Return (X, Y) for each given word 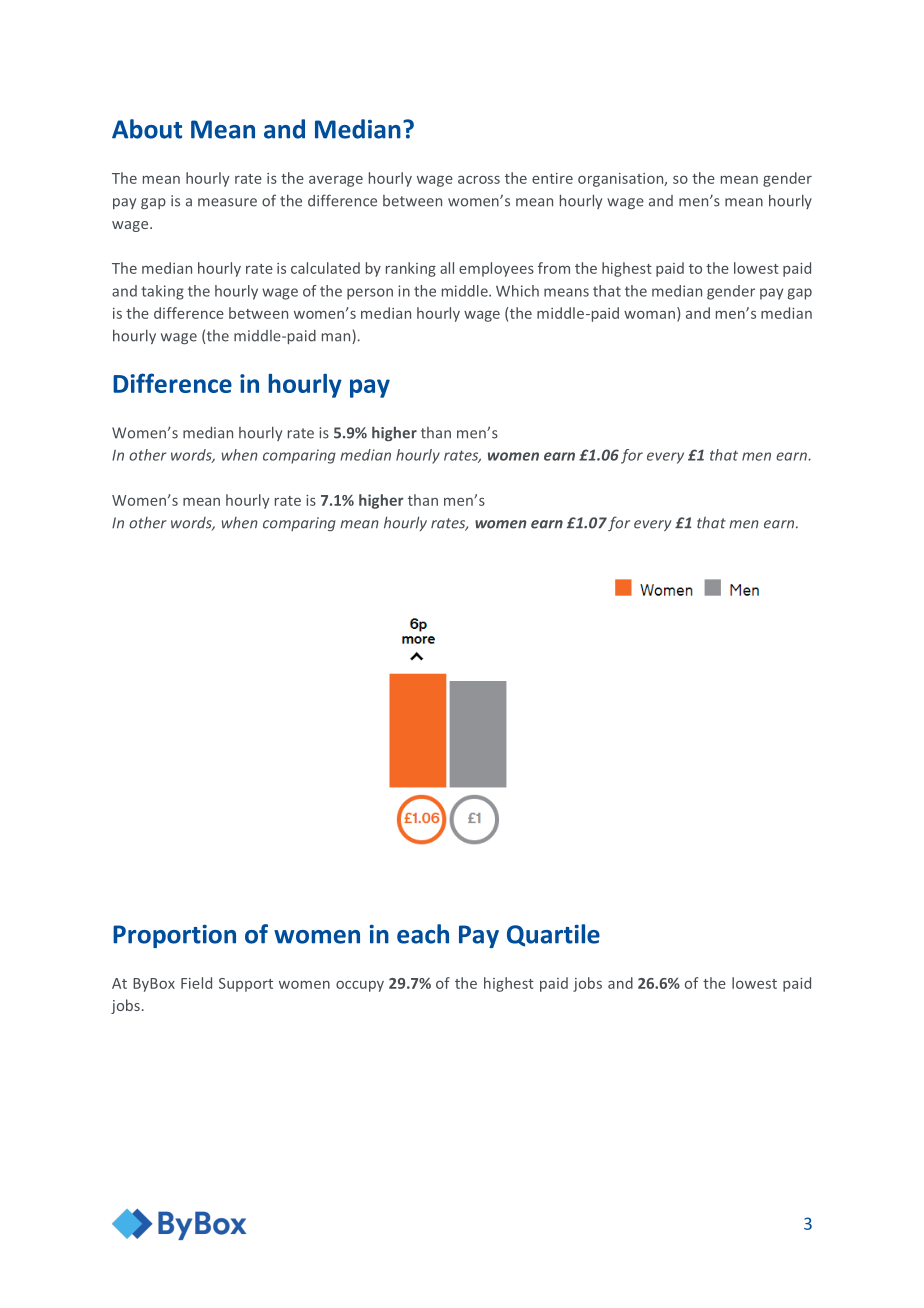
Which (517, 291)
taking (162, 292)
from (554, 268)
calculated (325, 268)
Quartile (553, 935)
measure (227, 202)
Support (246, 985)
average (336, 181)
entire (552, 178)
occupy (360, 986)
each (423, 934)
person (370, 294)
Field (196, 983)
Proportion (174, 936)
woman (649, 315)
